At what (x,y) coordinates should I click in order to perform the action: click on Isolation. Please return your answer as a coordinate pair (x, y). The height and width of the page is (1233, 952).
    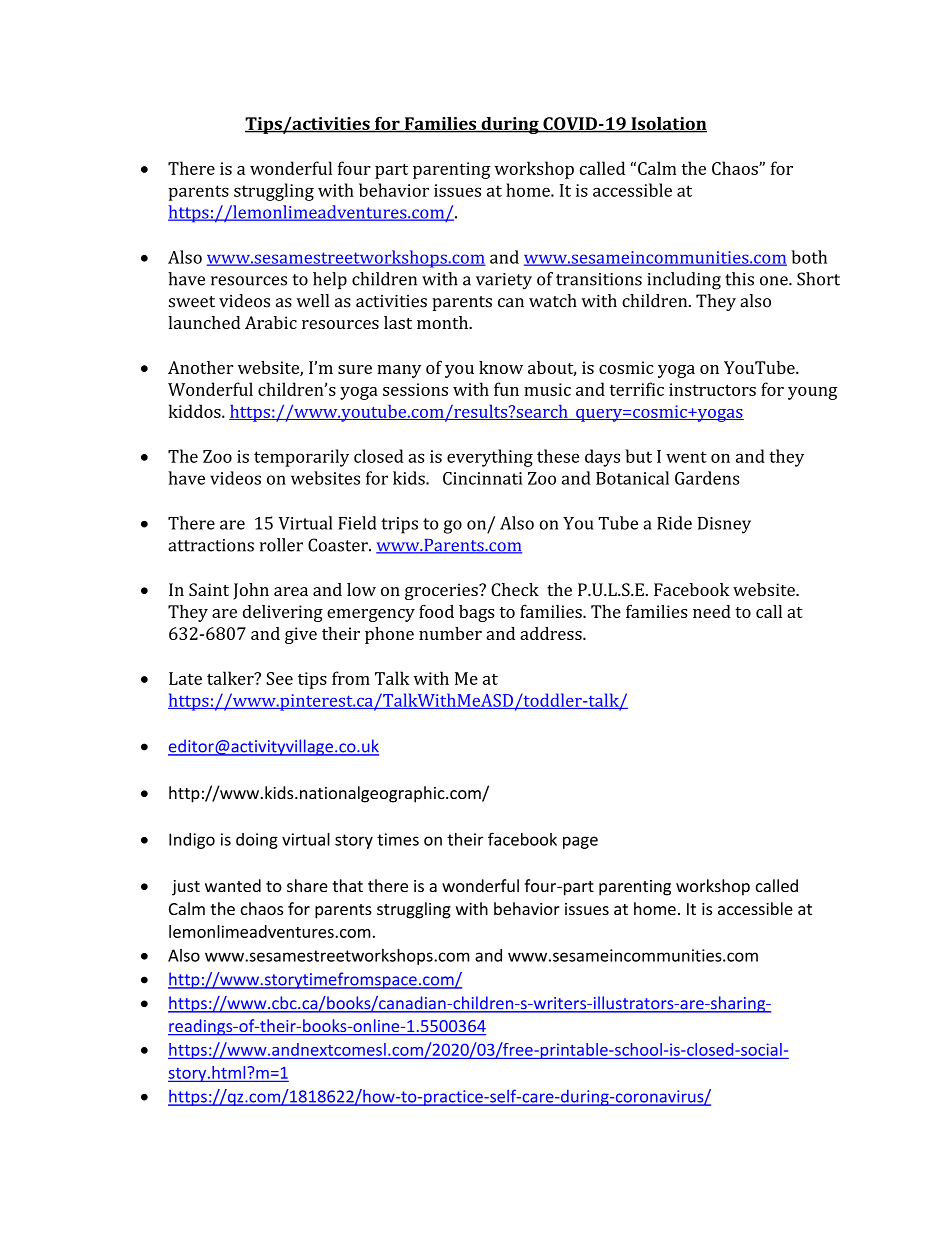
    Looking at the image, I should click on (668, 124).
